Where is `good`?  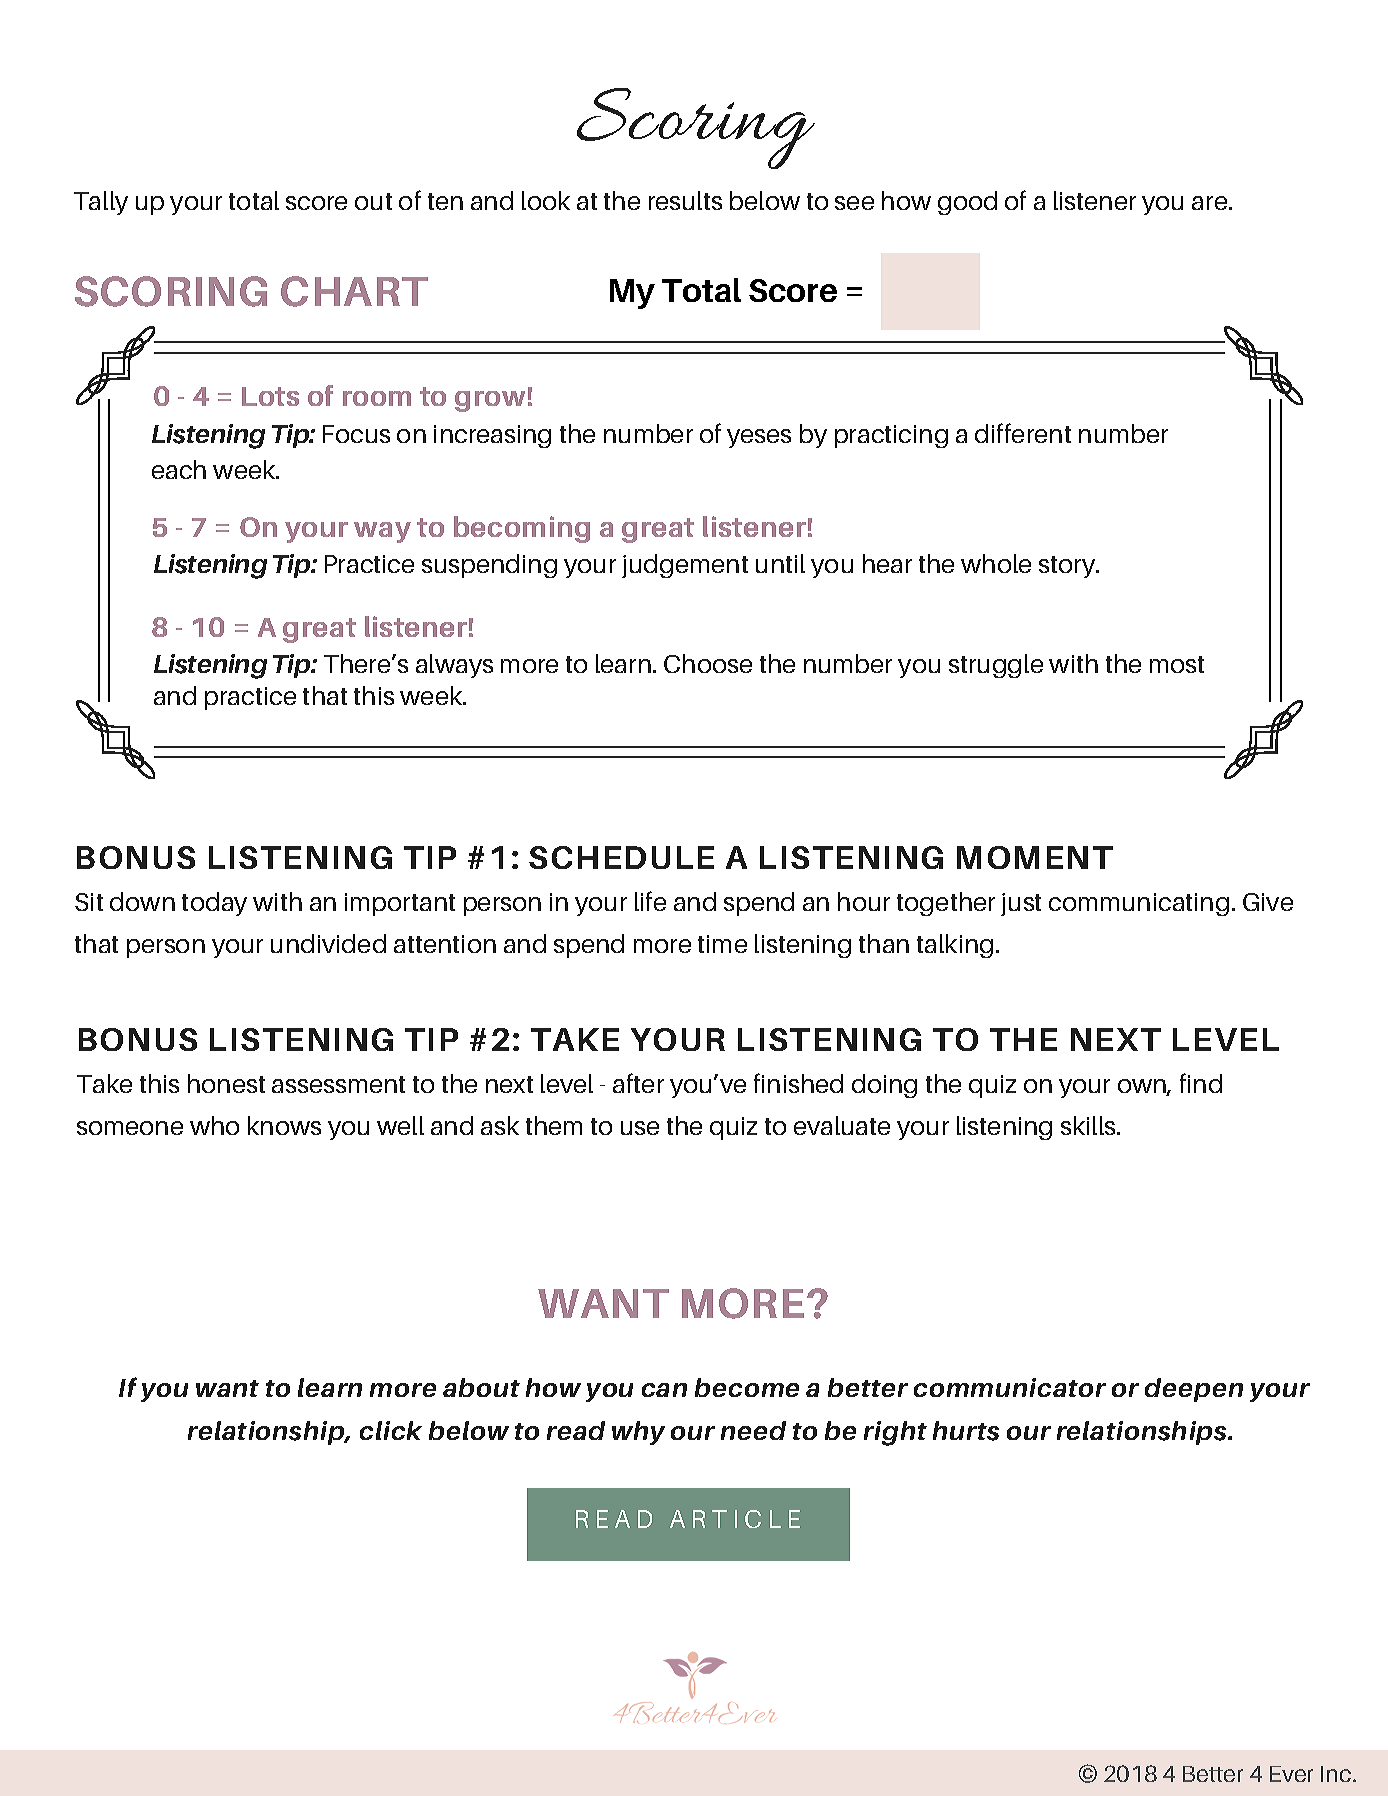
good is located at coordinates (967, 203).
